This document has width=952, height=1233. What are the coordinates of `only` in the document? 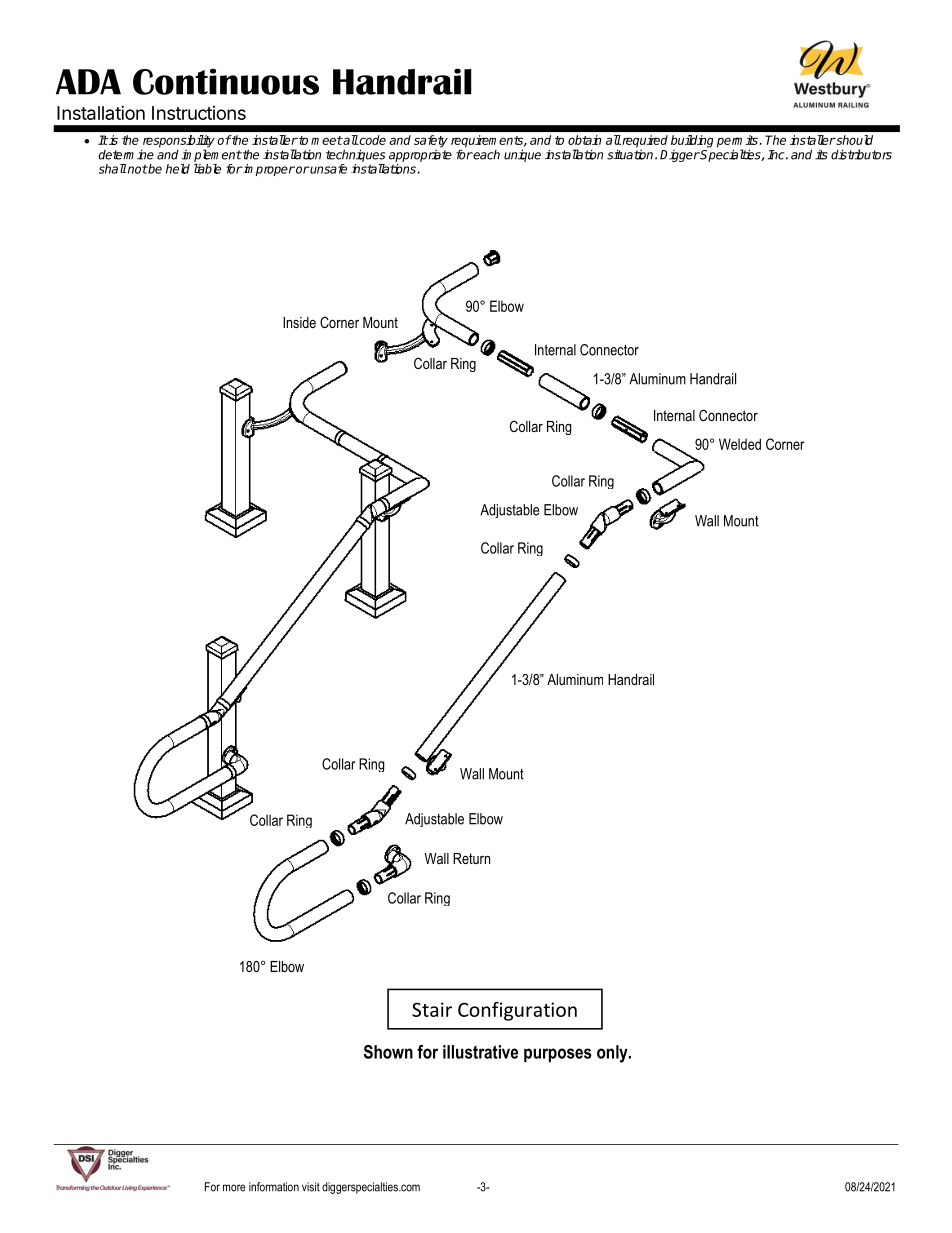 It's located at (613, 1054).
